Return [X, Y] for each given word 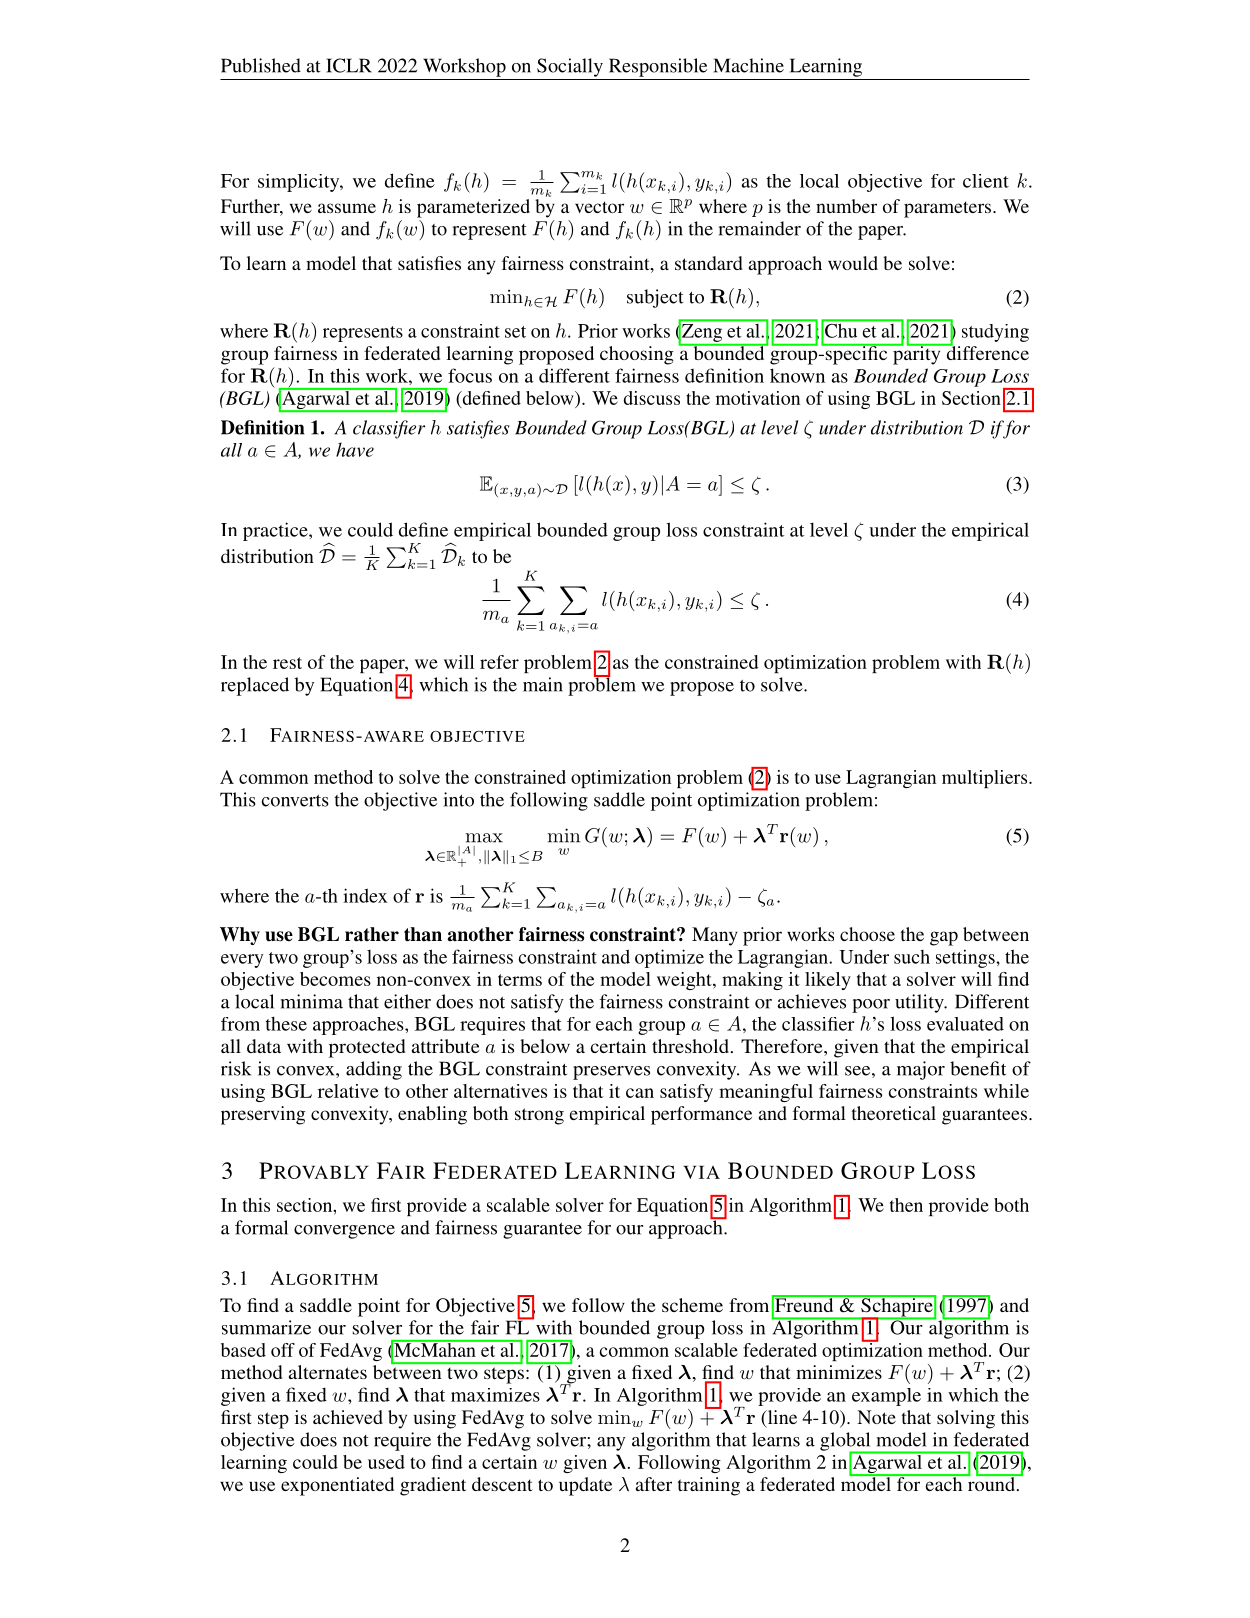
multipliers [986, 779]
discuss [652, 398]
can [640, 1093]
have [355, 449]
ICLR [349, 65]
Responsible [658, 67]
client [986, 181]
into [459, 799]
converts [295, 801]
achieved [348, 1417]
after [654, 1484]
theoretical [894, 1113]
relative [348, 1091]
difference [986, 352]
